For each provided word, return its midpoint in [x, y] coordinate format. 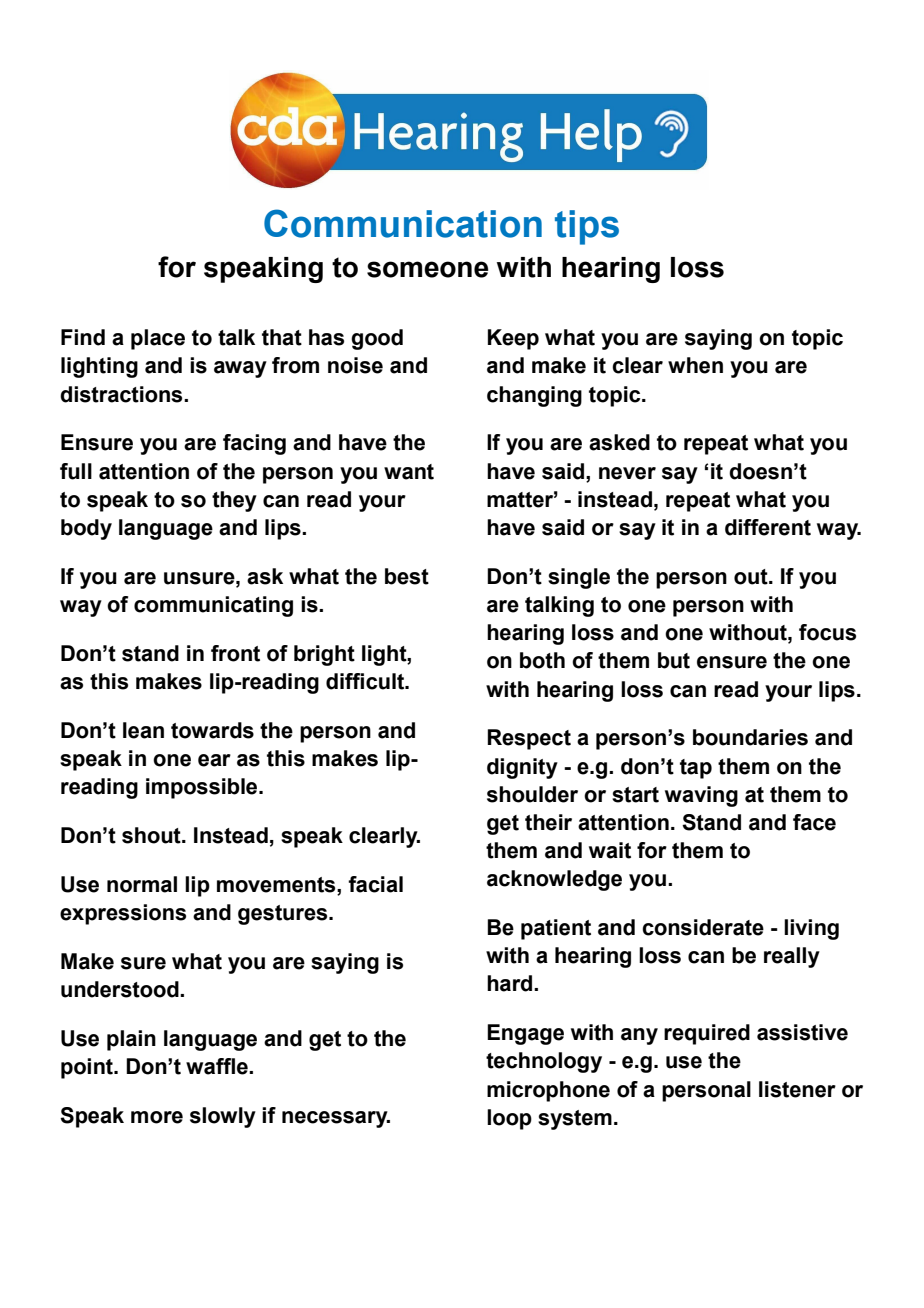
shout [152, 835]
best [407, 576]
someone [427, 269]
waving [701, 796]
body [86, 529]
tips [587, 227]
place [158, 339]
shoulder [532, 794]
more [157, 1117]
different [768, 527]
